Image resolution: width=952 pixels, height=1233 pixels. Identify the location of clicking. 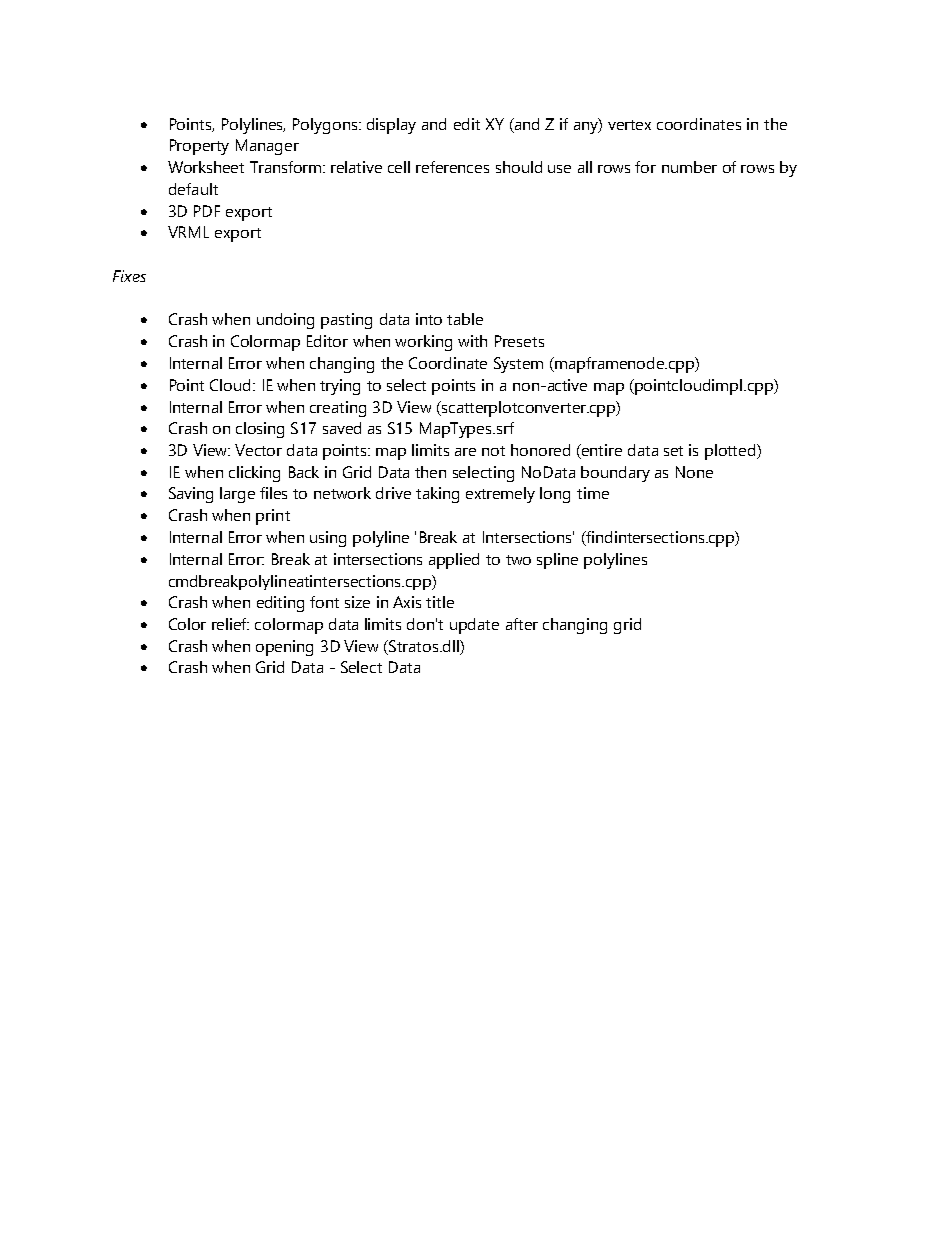
(254, 474).
